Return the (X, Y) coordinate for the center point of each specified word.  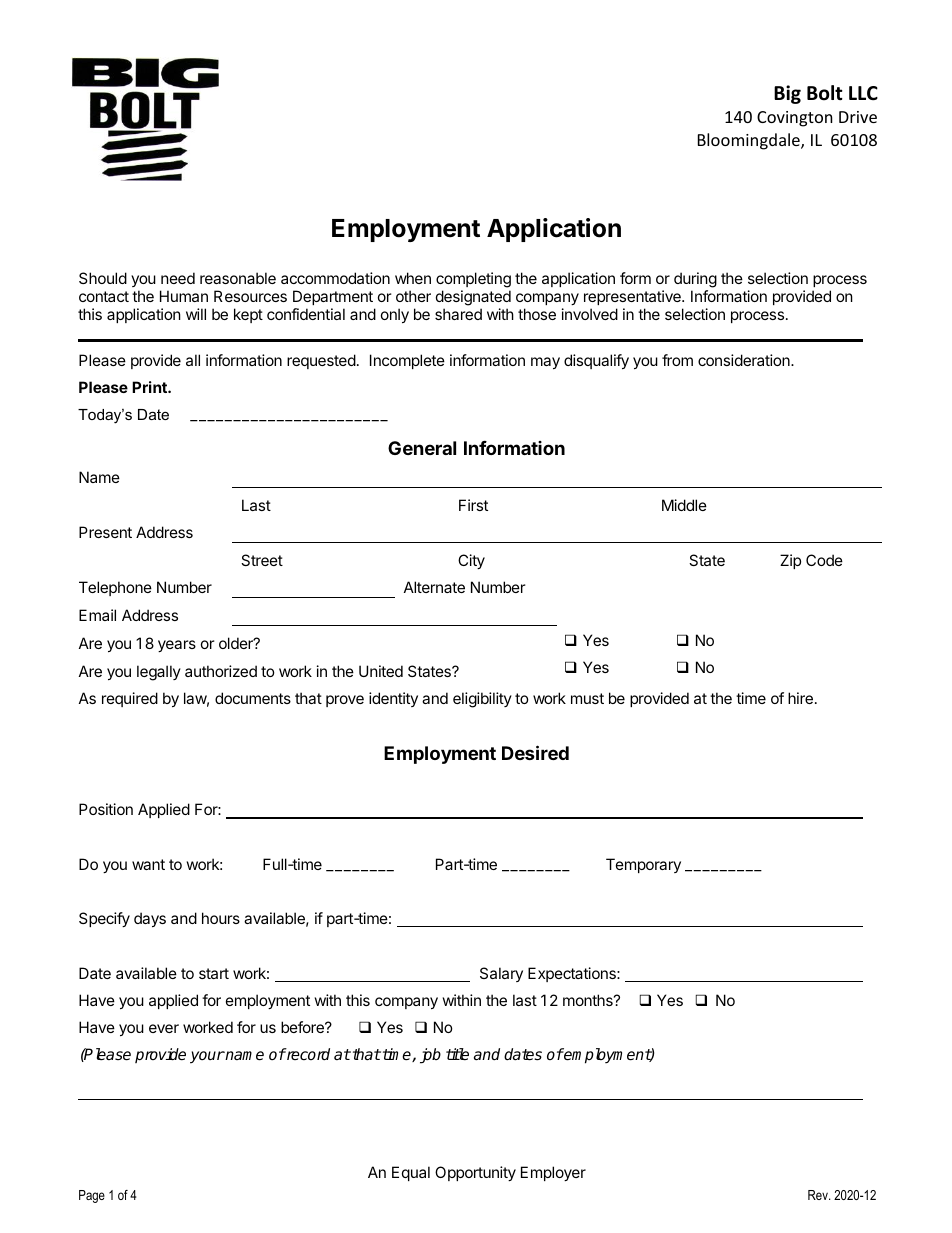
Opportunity (475, 1173)
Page (92, 1196)
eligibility (482, 700)
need (178, 278)
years (177, 646)
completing (473, 281)
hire (800, 698)
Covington (795, 119)
